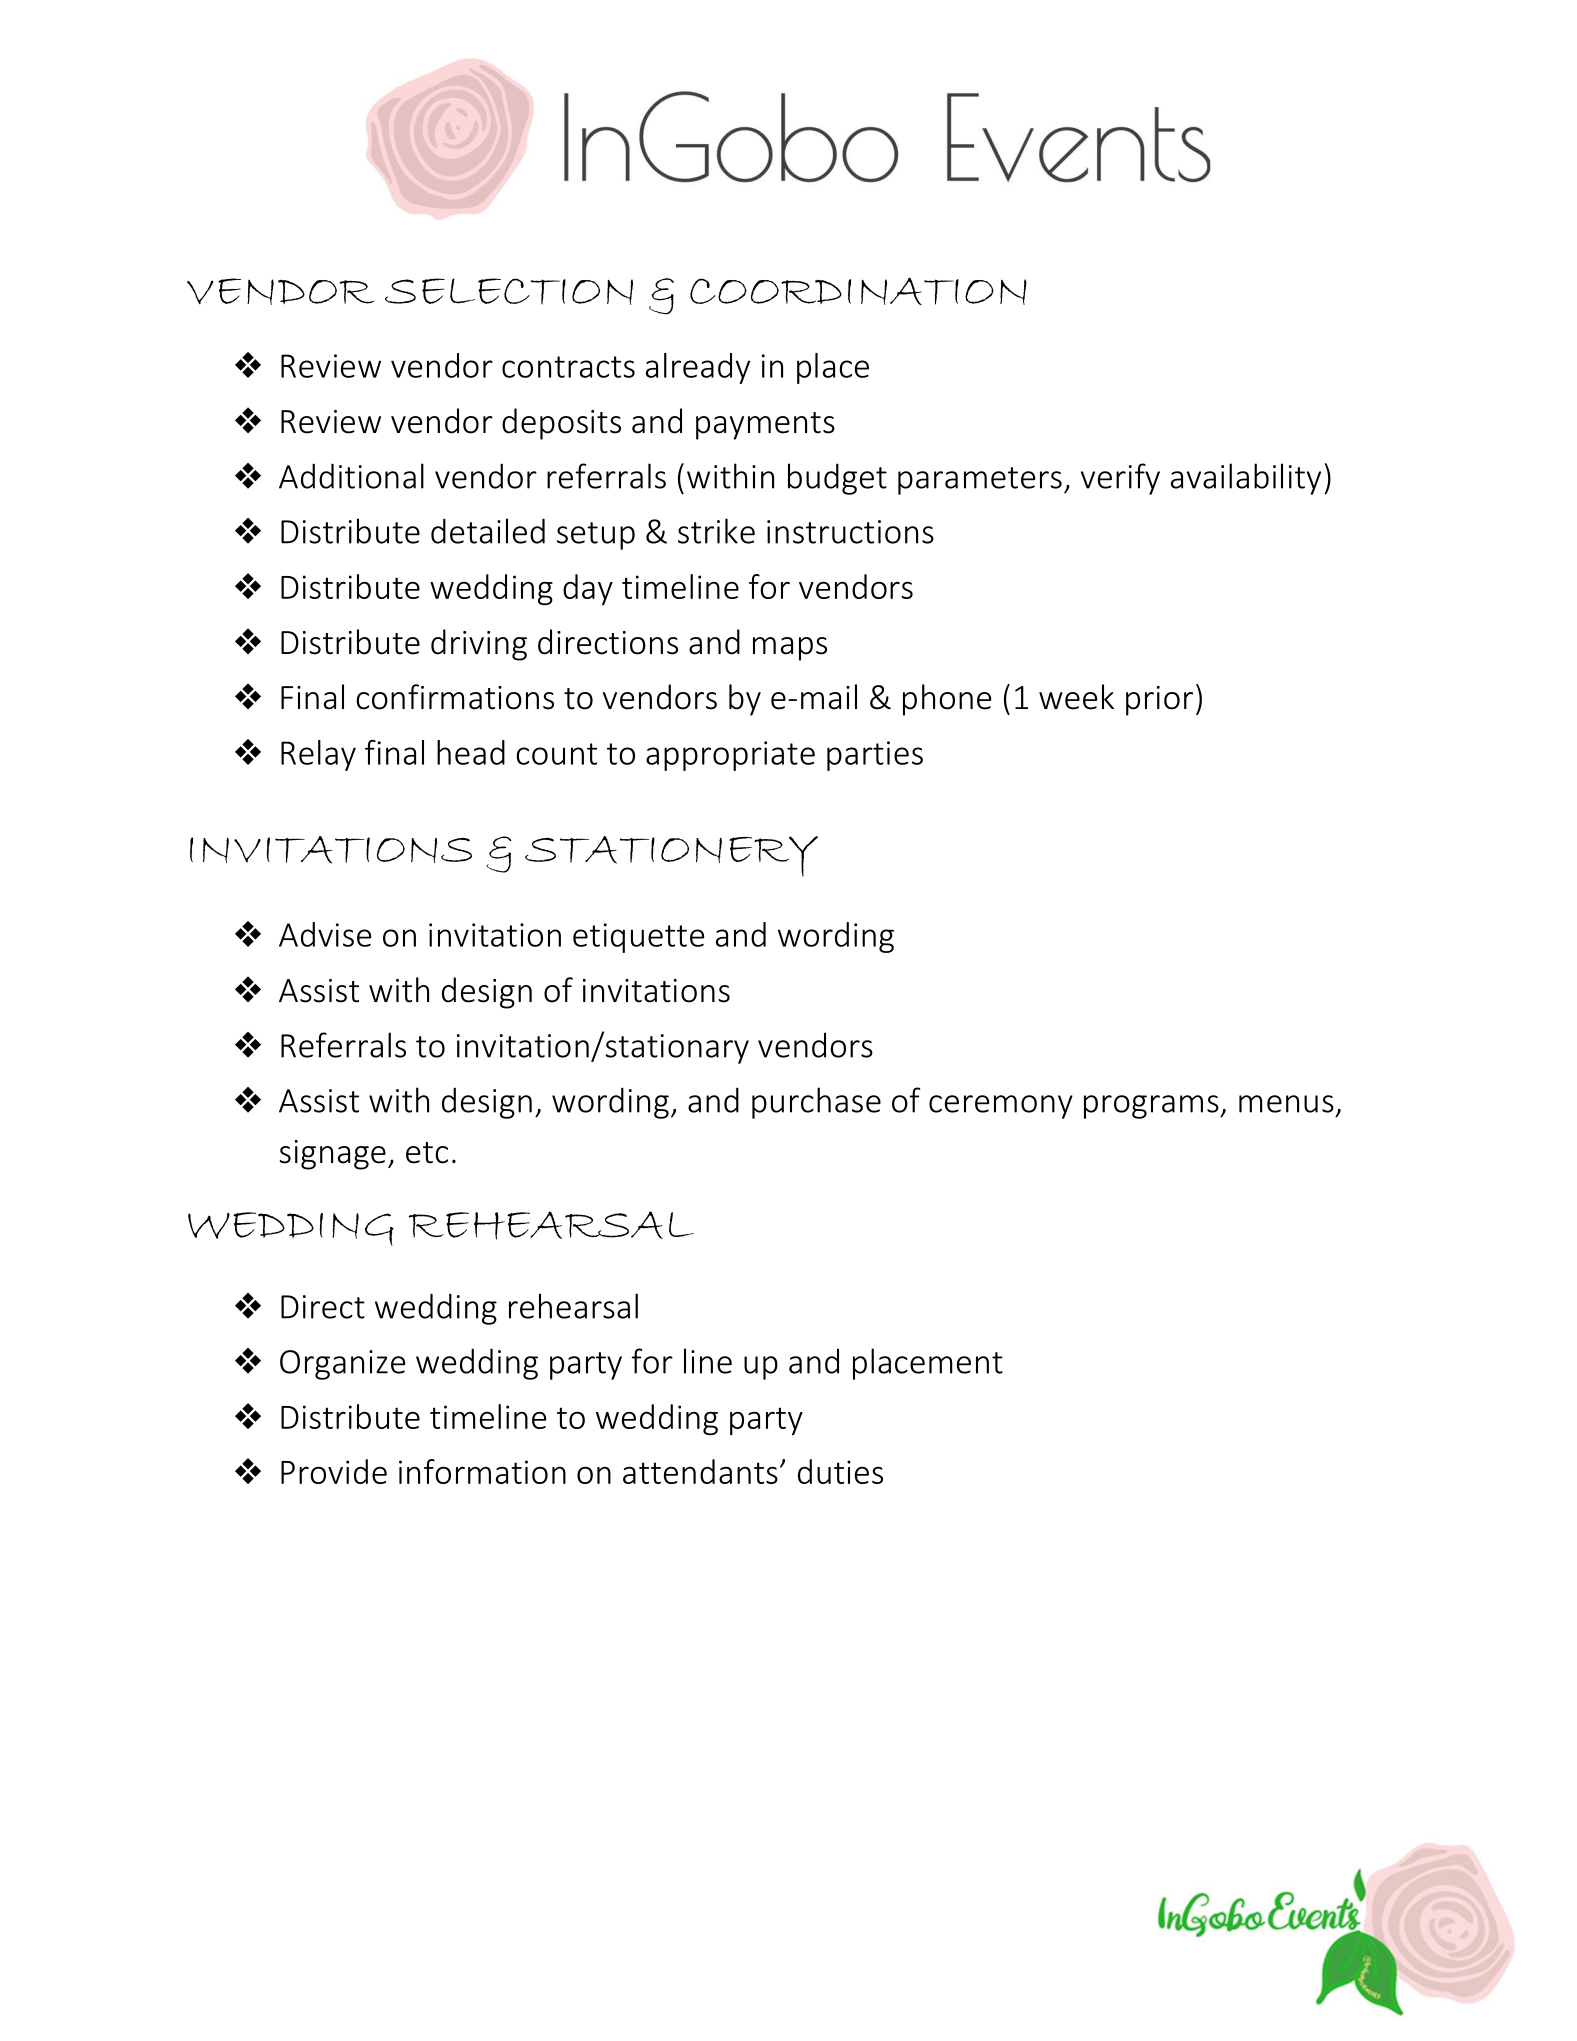  Describe the element at coordinates (700, 1471) in the screenshot. I see `attendants` at that location.
